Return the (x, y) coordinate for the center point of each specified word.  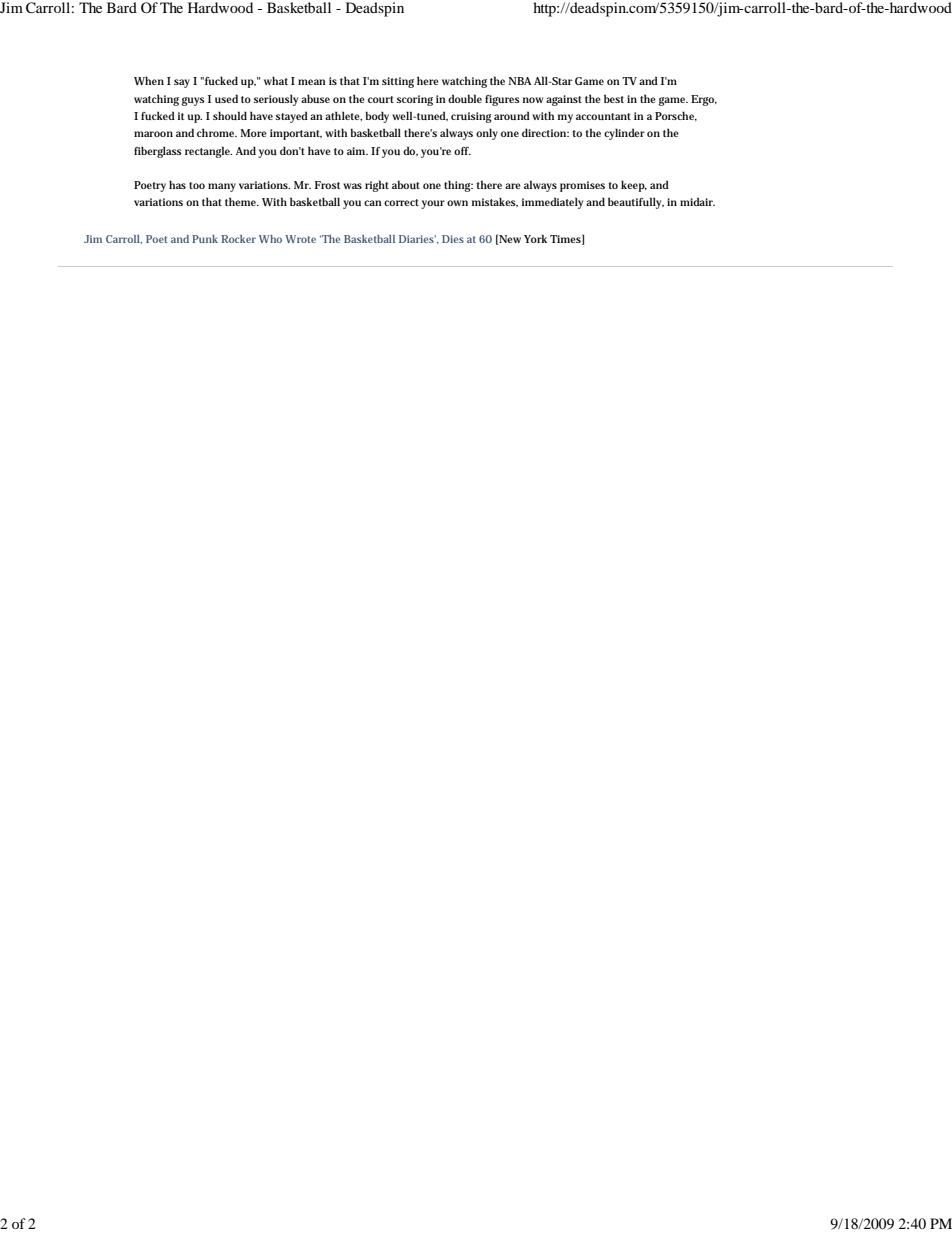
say (182, 83)
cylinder (624, 134)
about (406, 184)
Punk (205, 239)
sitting (398, 82)
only (487, 134)
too (197, 185)
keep (634, 186)
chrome (217, 132)
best (614, 98)
